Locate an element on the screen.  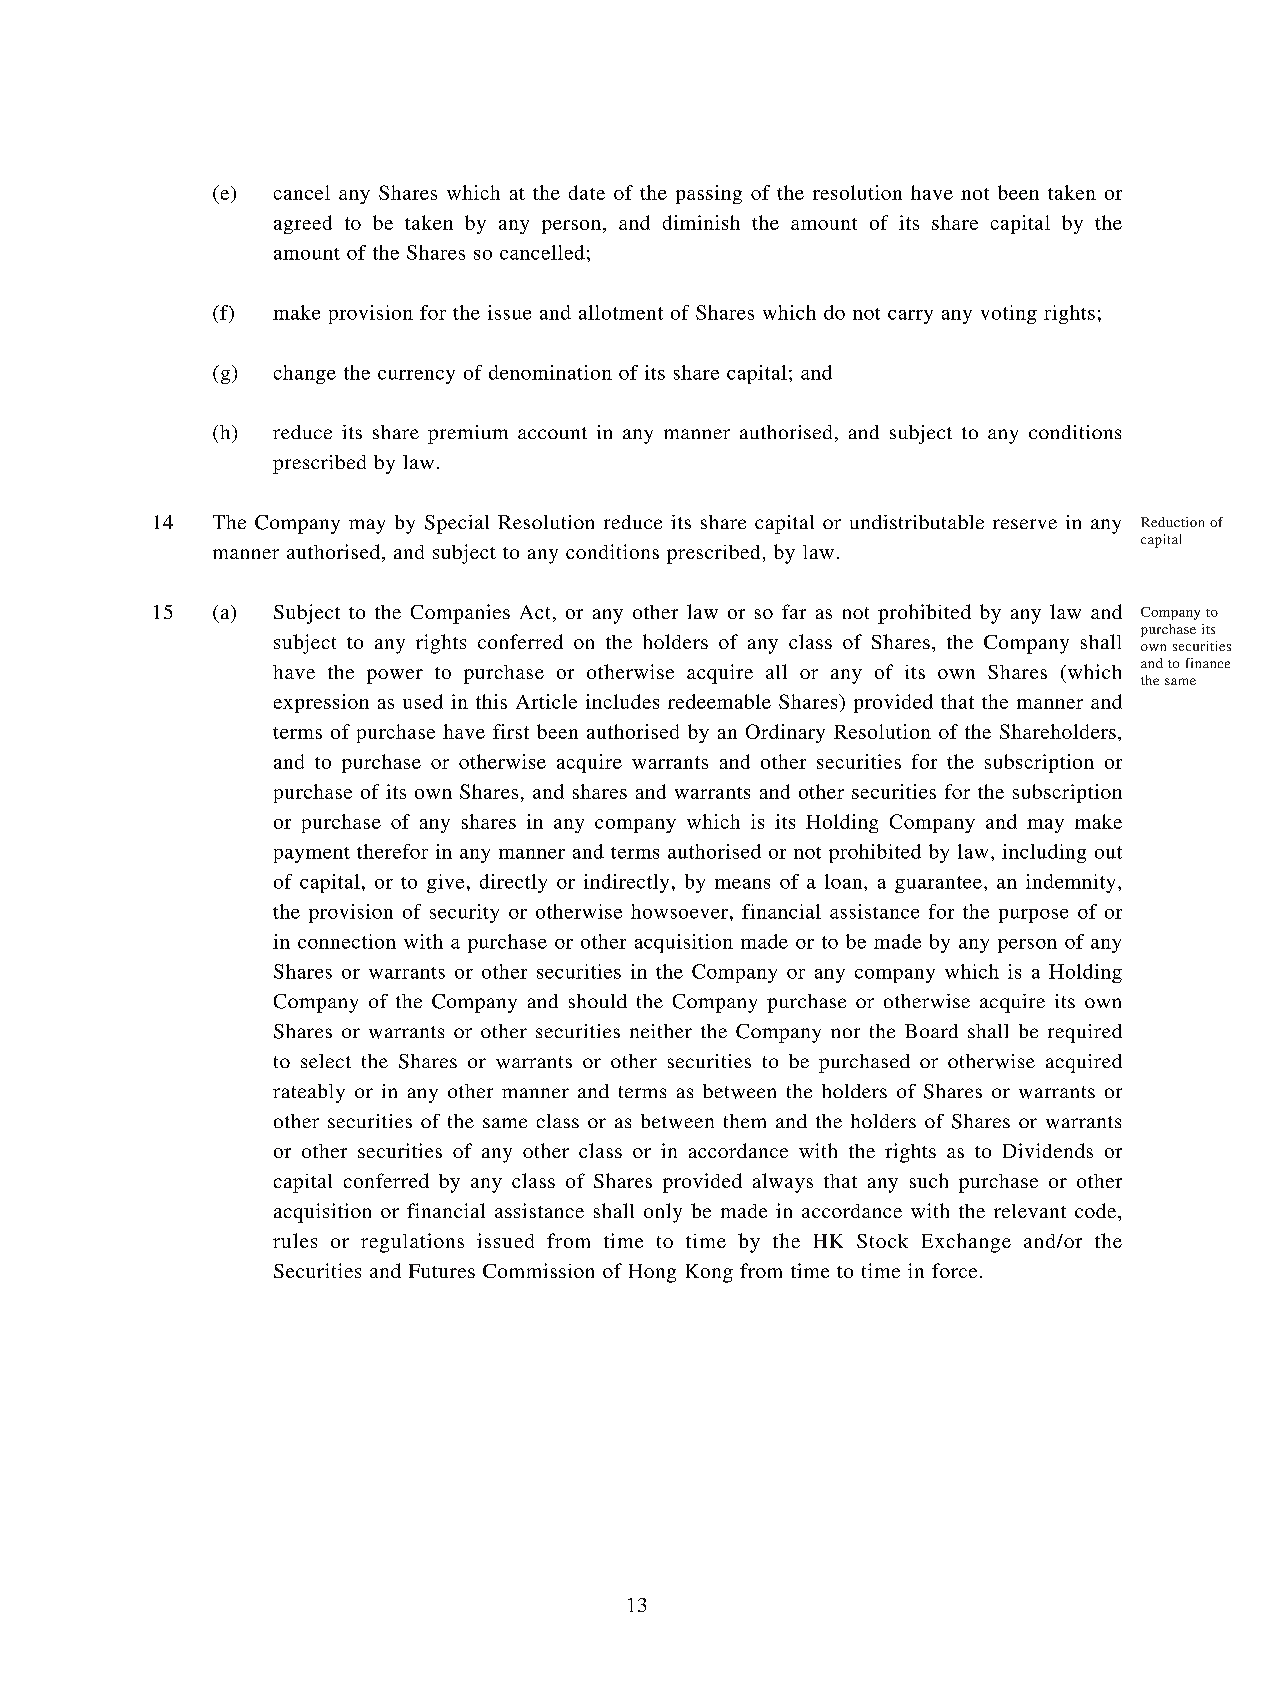
connection is located at coordinates (347, 941).
